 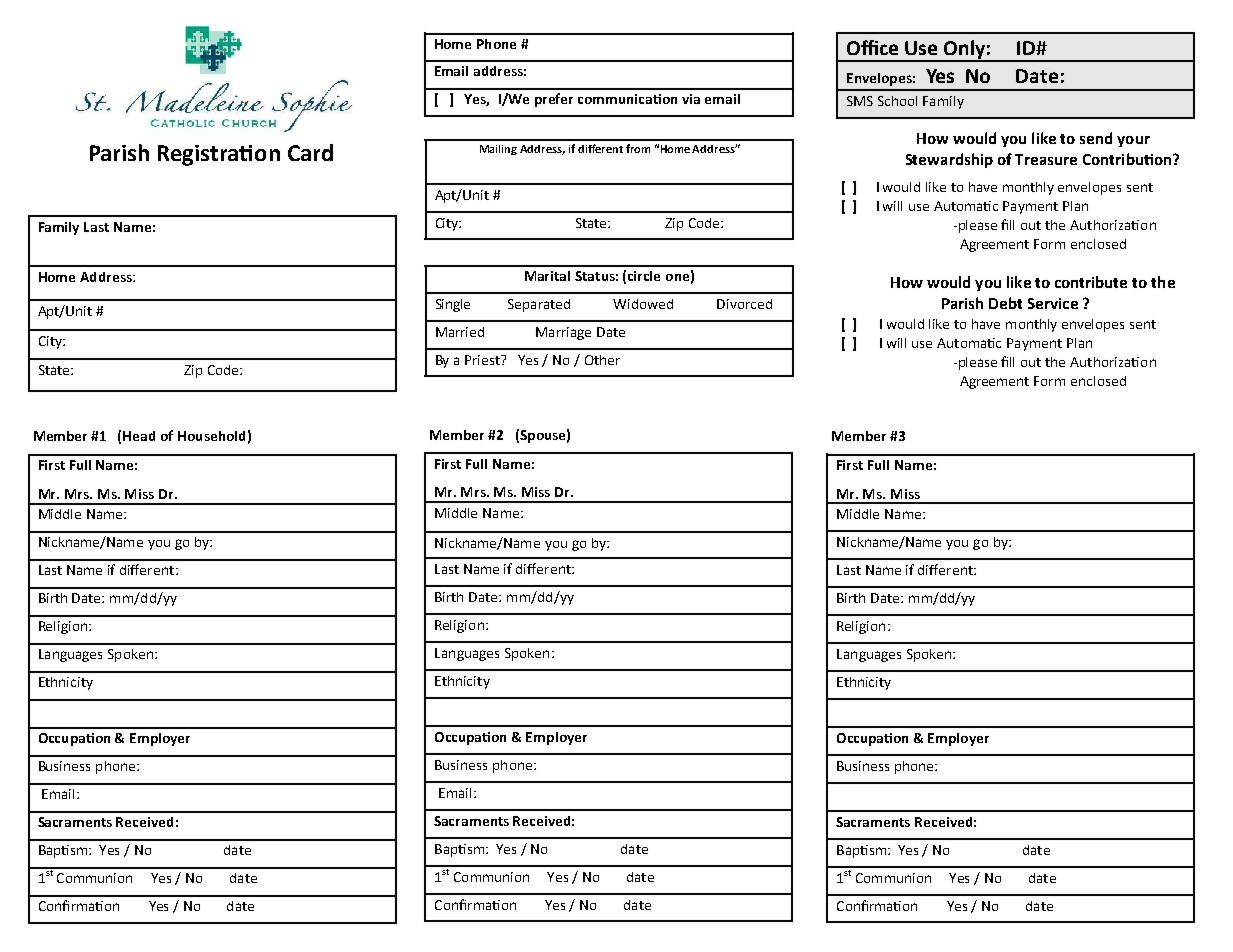 What do you see at coordinates (691, 99) in the screenshot?
I see `via` at bounding box center [691, 99].
